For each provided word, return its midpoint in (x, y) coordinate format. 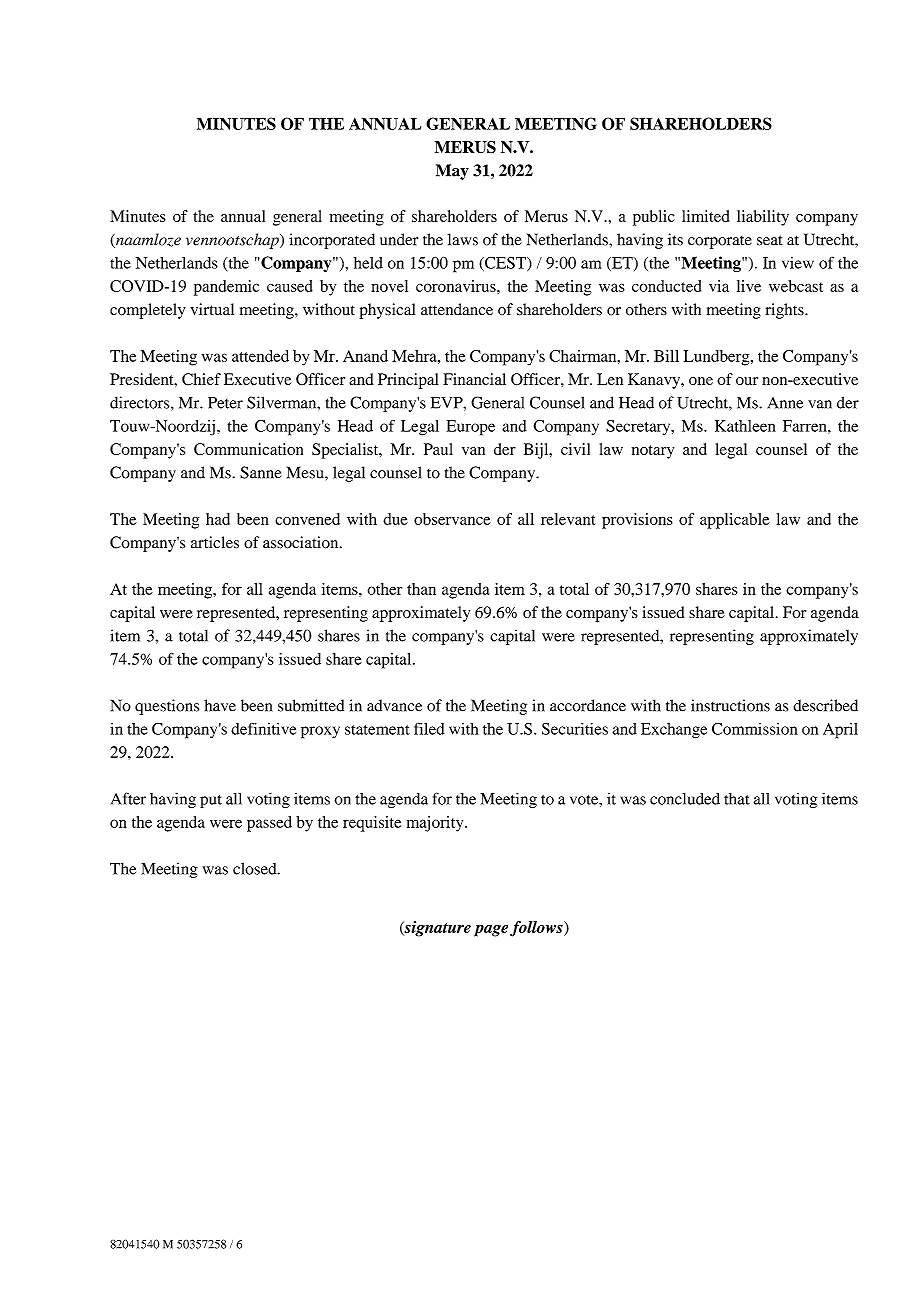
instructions (730, 705)
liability (763, 218)
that (737, 799)
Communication (248, 449)
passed (269, 824)
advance (394, 705)
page (491, 931)
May (452, 172)
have (220, 705)
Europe (471, 428)
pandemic (226, 288)
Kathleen (745, 426)
